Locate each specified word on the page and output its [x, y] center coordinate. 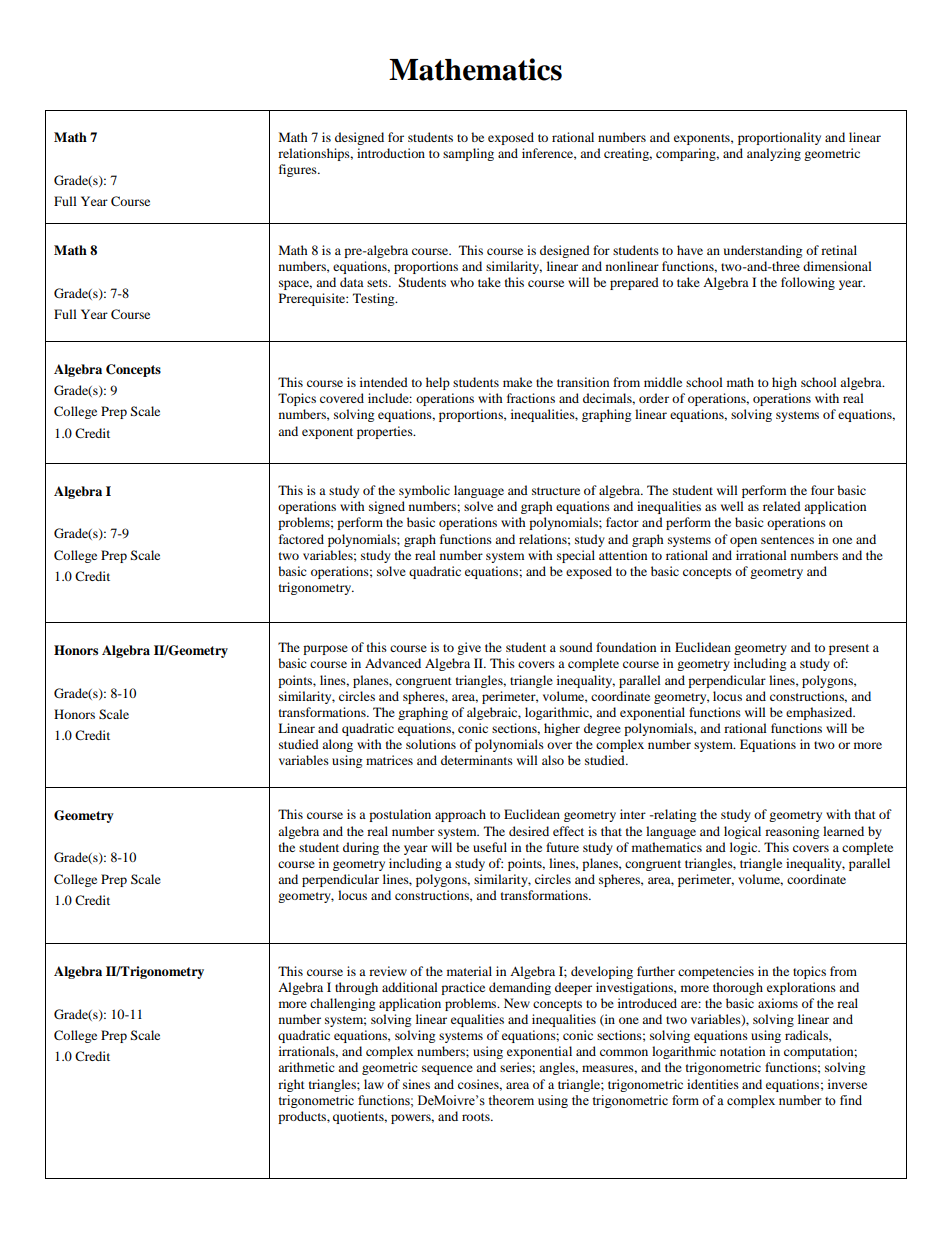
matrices [389, 760]
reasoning [792, 832]
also [553, 760]
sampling [468, 154]
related [782, 506]
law [374, 1084]
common [624, 1052]
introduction [391, 153]
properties [386, 432]
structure [556, 491]
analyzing [774, 154]
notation [742, 1051]
